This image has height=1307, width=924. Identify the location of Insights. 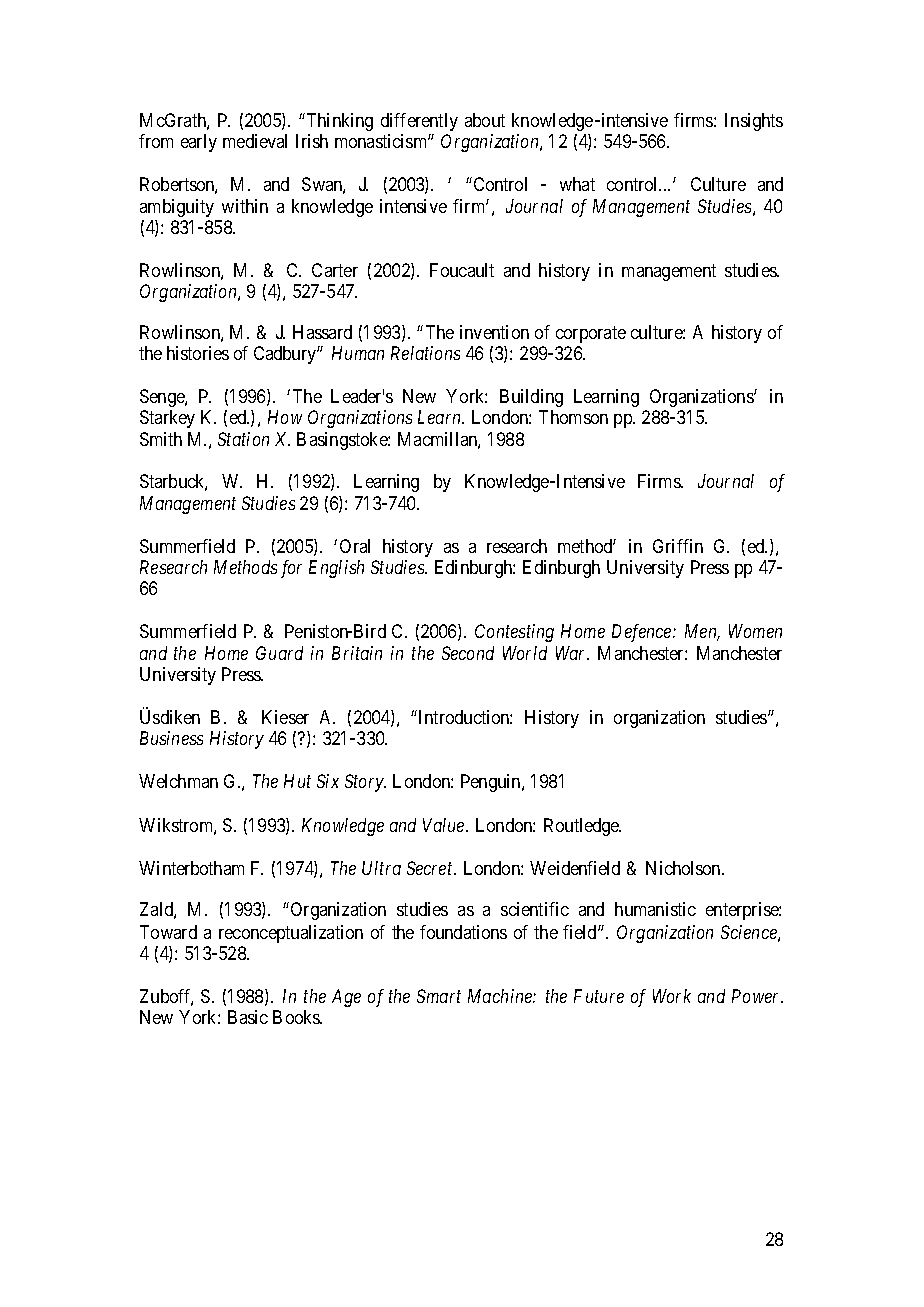
(754, 122).
